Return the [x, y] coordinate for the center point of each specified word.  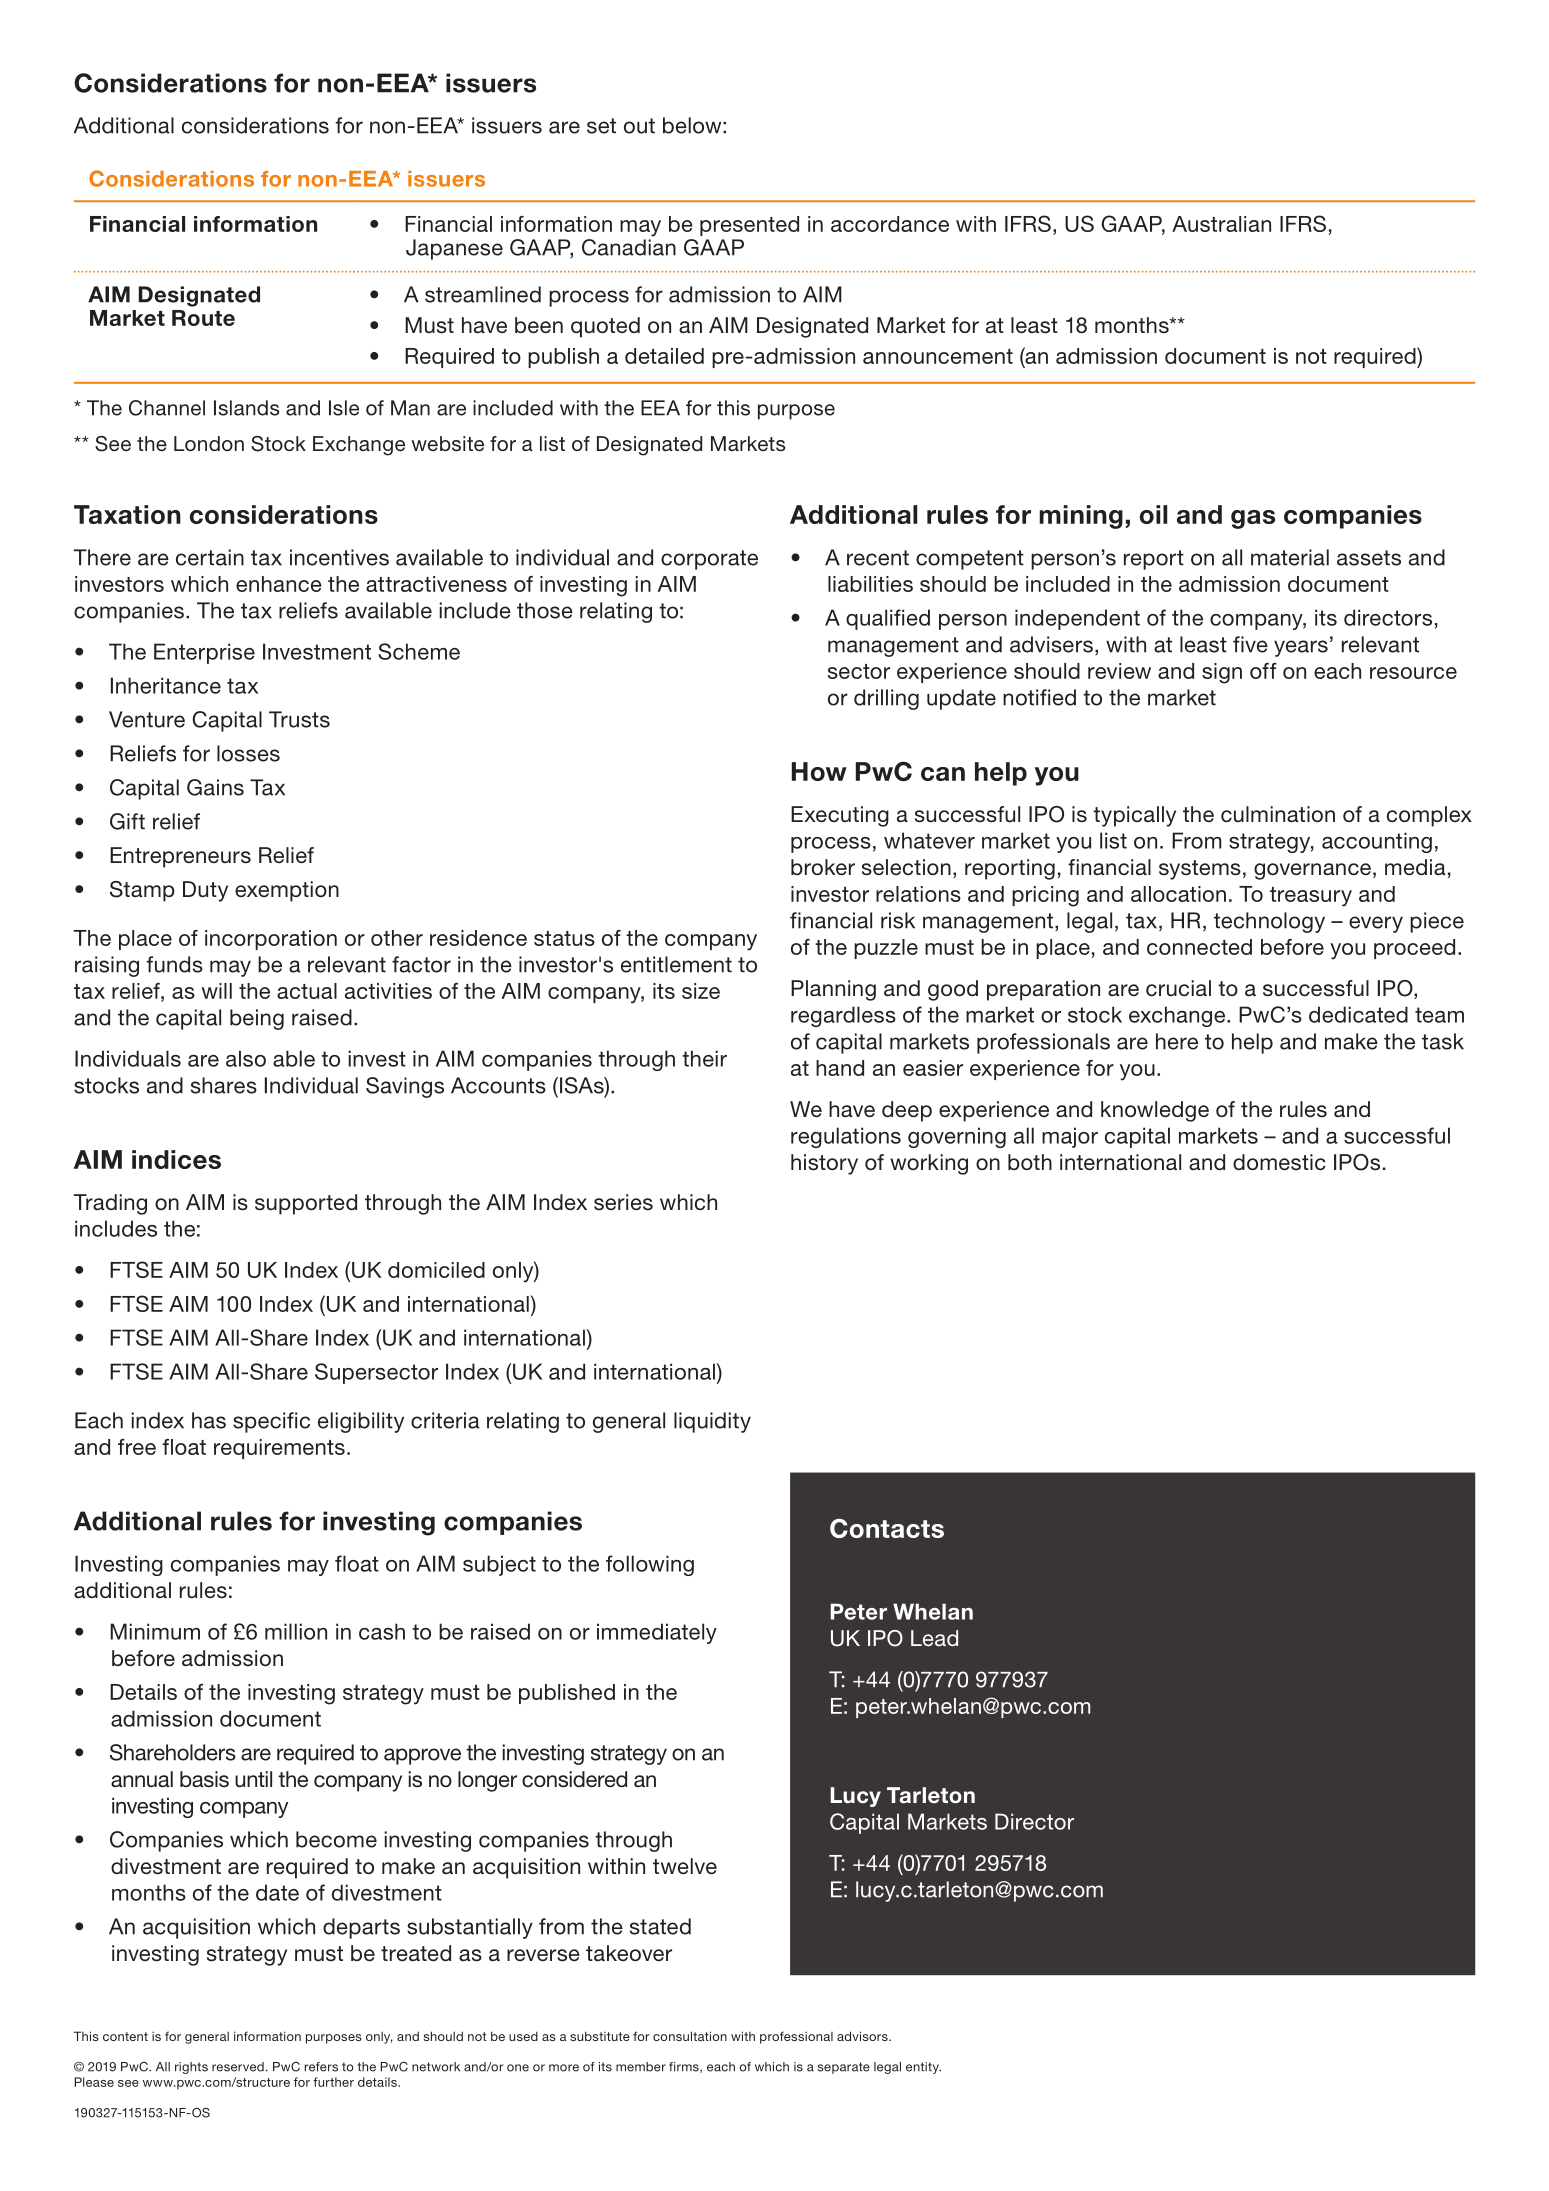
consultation [690, 2036]
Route [203, 318]
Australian [1221, 224]
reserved [238, 2067]
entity [923, 2068]
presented [749, 226]
